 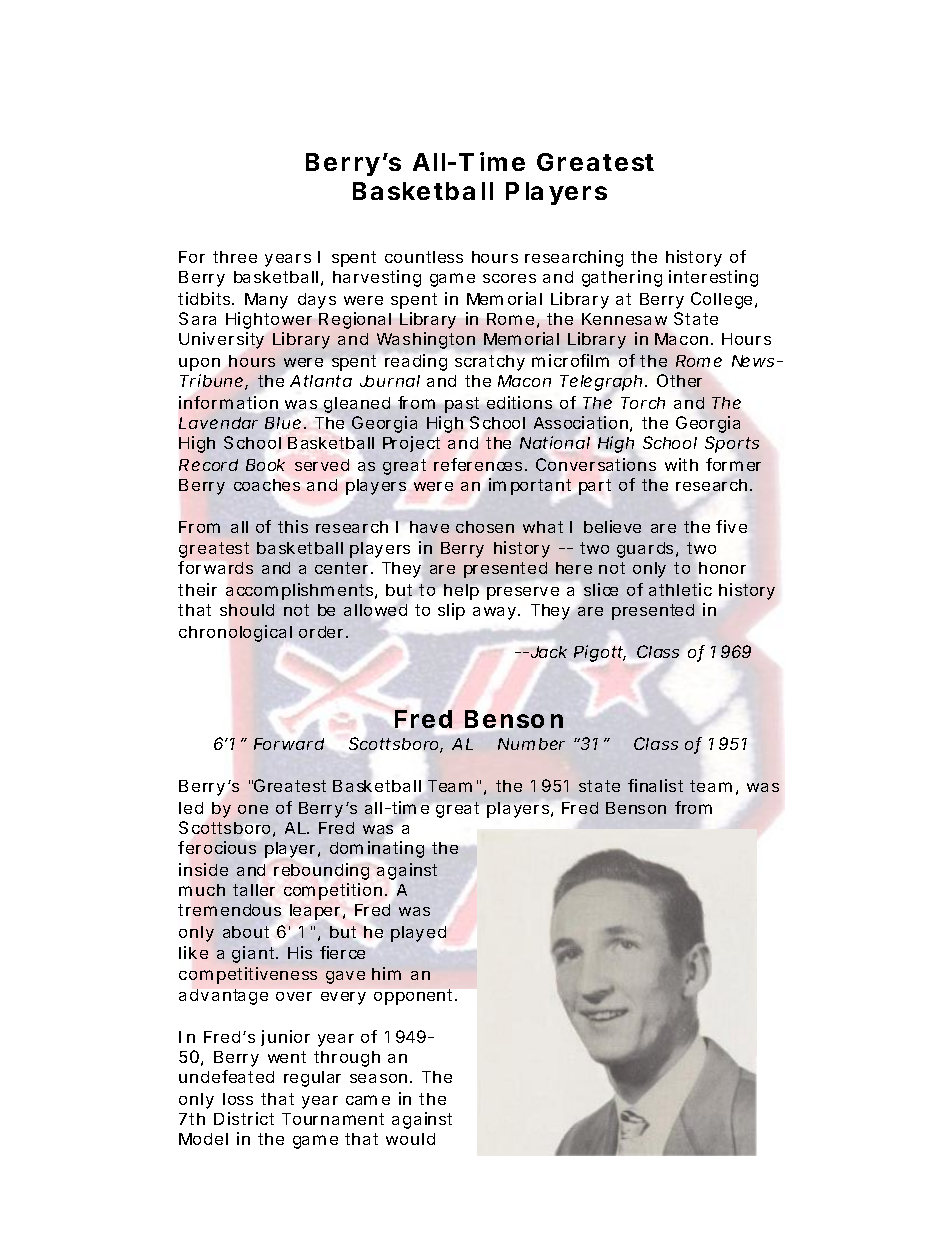 What do you see at coordinates (410, 1139) in the screenshot?
I see `would` at bounding box center [410, 1139].
